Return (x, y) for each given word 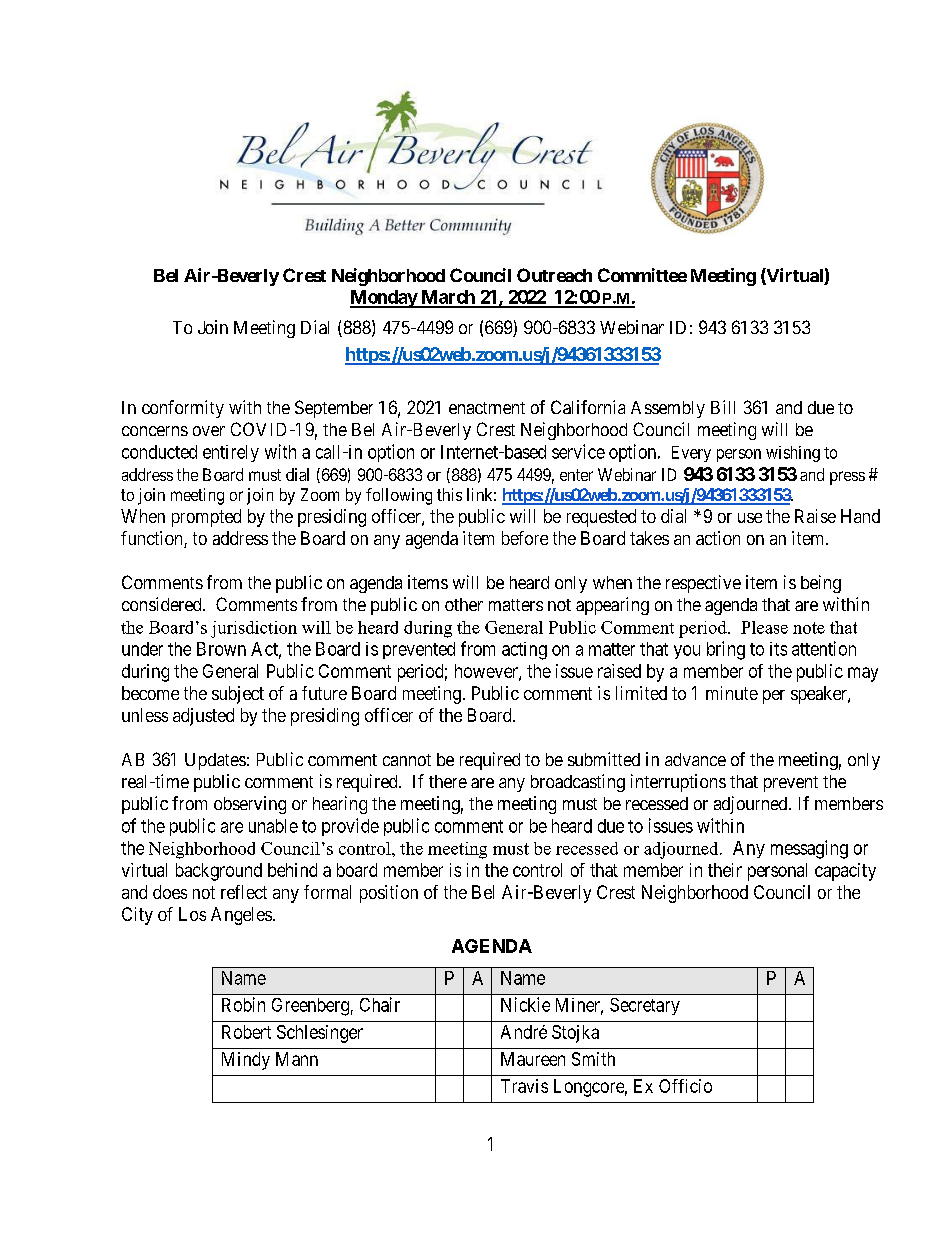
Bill (723, 407)
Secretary (645, 1006)
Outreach (554, 275)
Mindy (246, 1061)
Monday (384, 299)
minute (732, 693)
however (487, 672)
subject (238, 695)
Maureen (533, 1059)
